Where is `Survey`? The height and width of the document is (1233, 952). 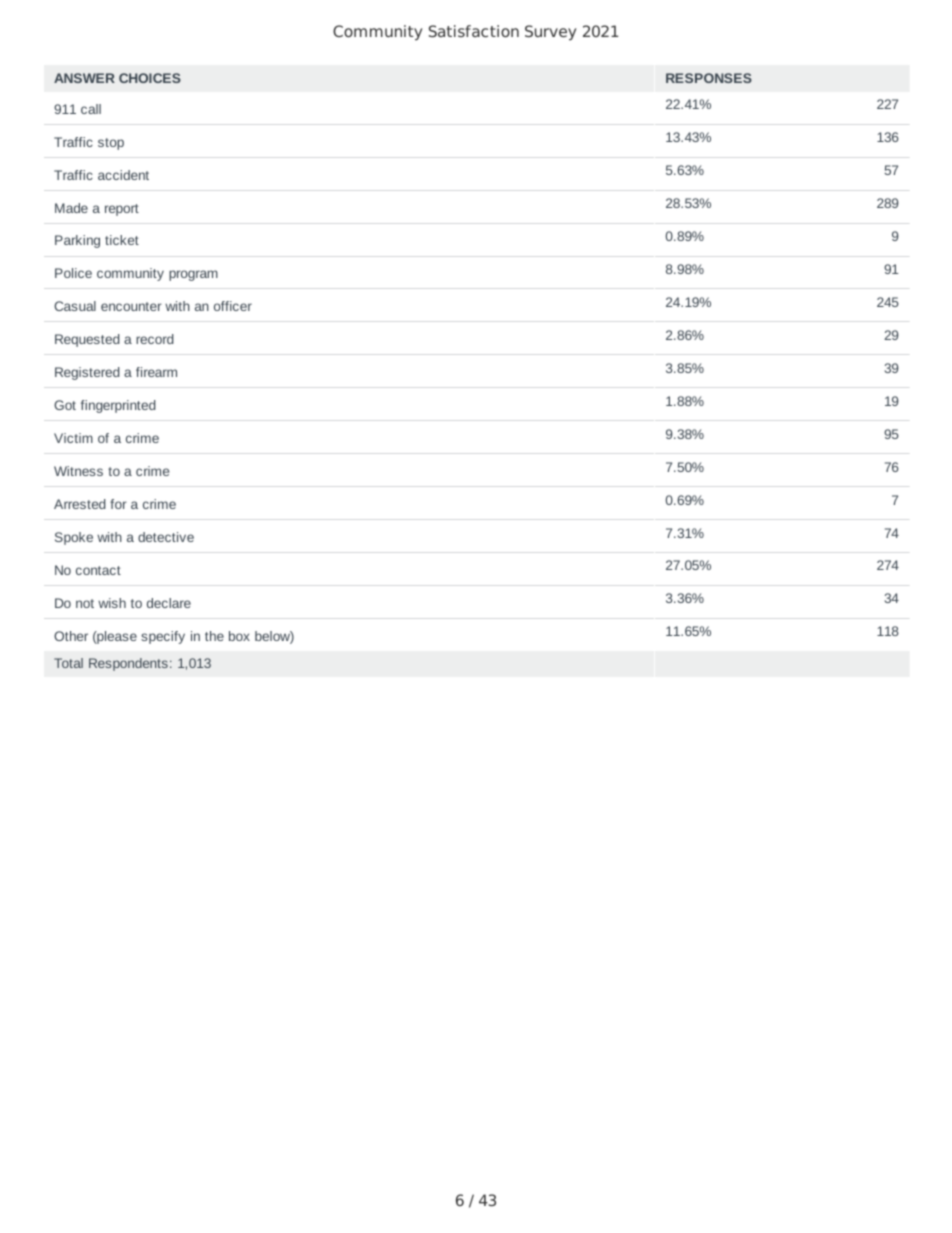 Survey is located at coordinates (550, 33).
